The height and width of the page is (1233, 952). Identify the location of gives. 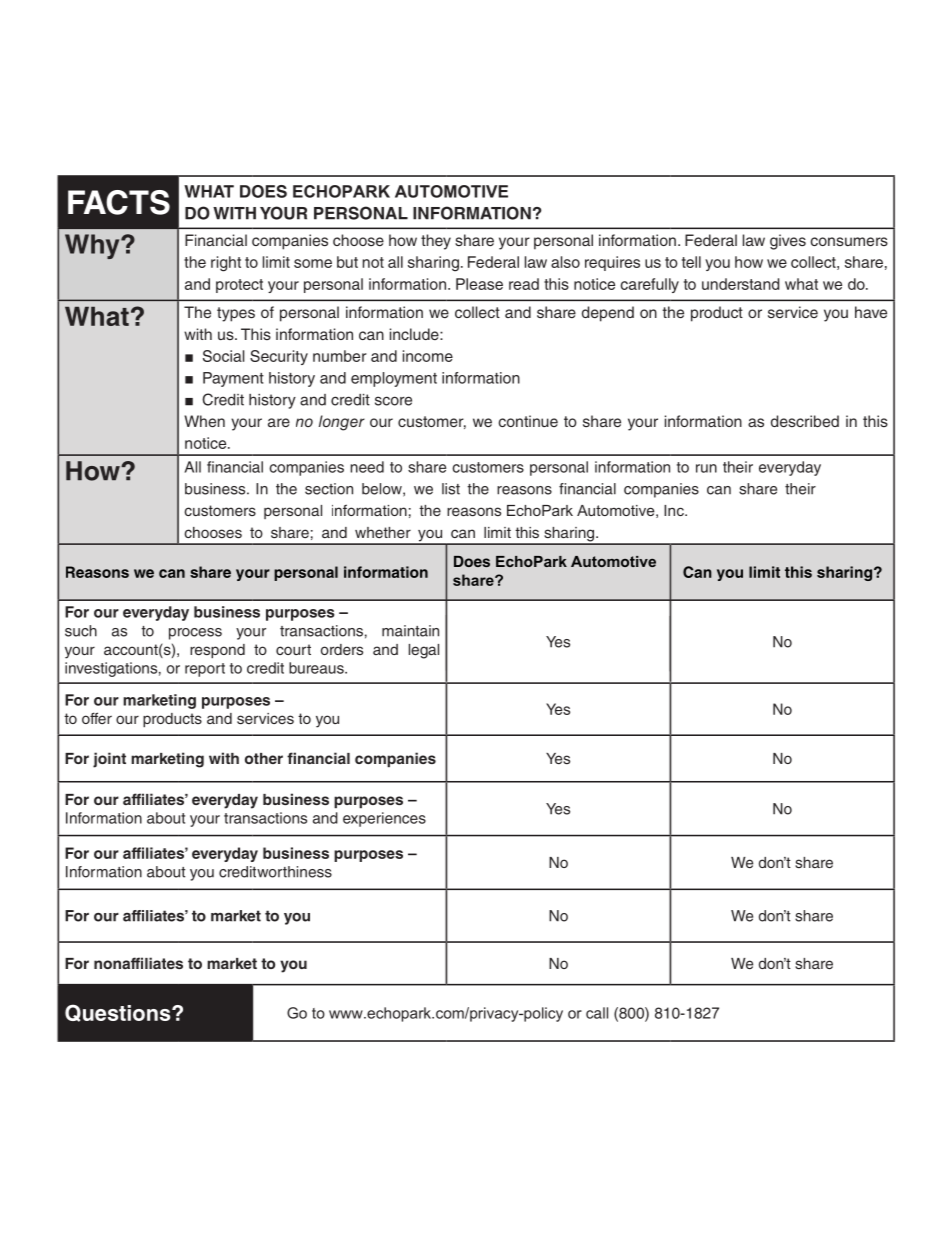
(788, 242).
